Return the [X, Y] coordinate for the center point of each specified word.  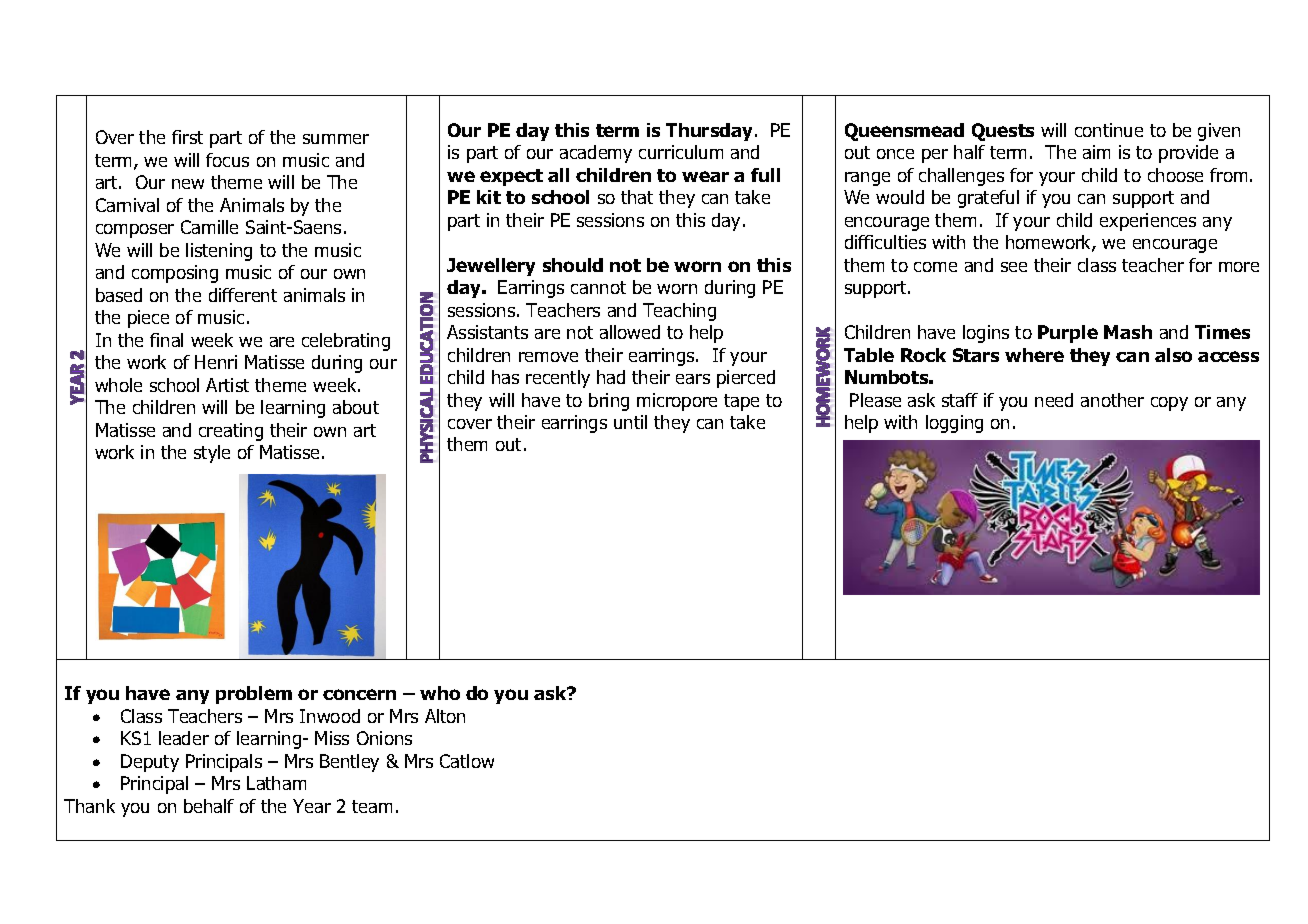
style [212, 454]
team [372, 806]
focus [227, 160]
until [630, 422]
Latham [276, 783]
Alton [445, 716]
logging [954, 424]
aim [1096, 152]
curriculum [681, 152]
